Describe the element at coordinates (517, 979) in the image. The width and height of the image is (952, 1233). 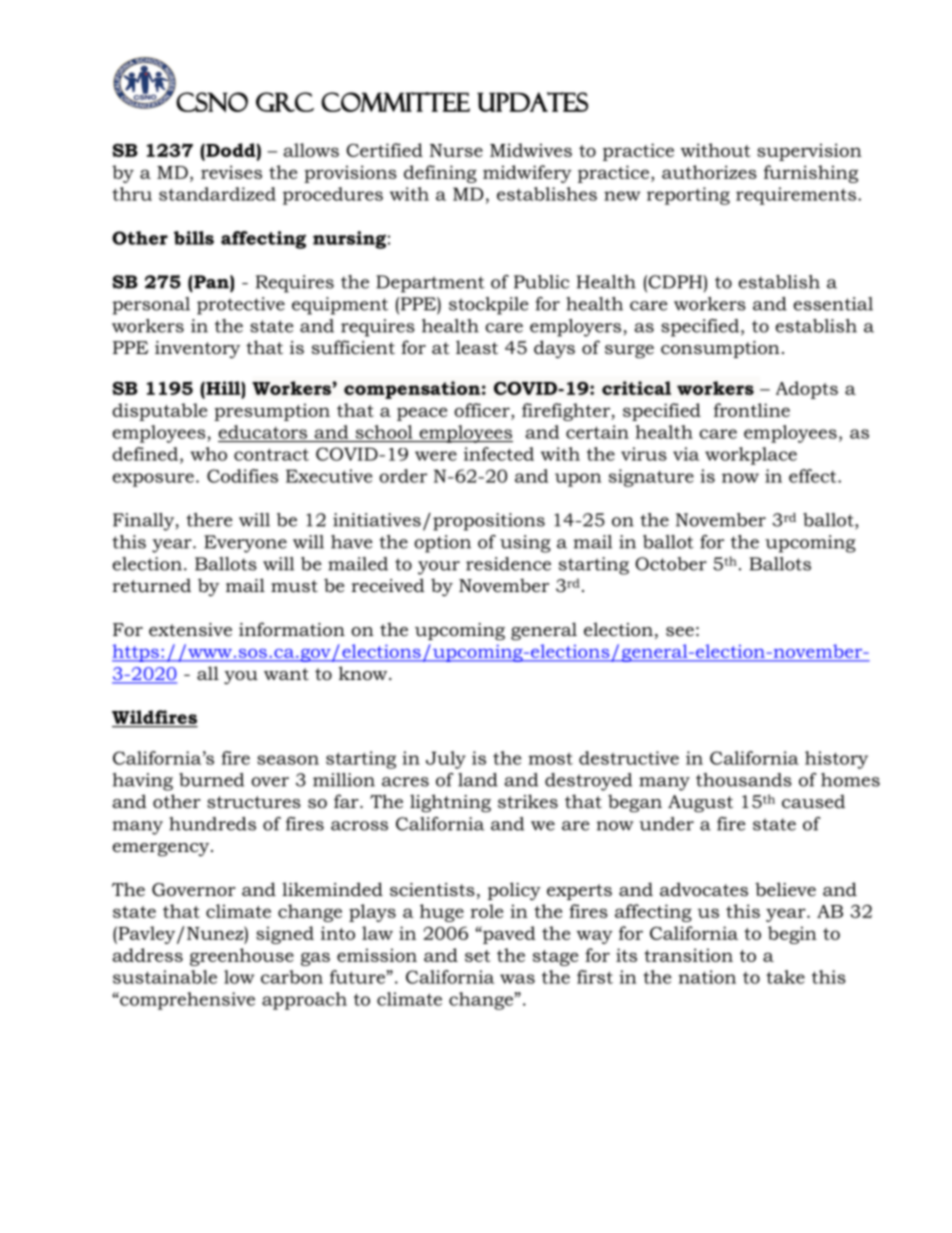
I see `was` at that location.
